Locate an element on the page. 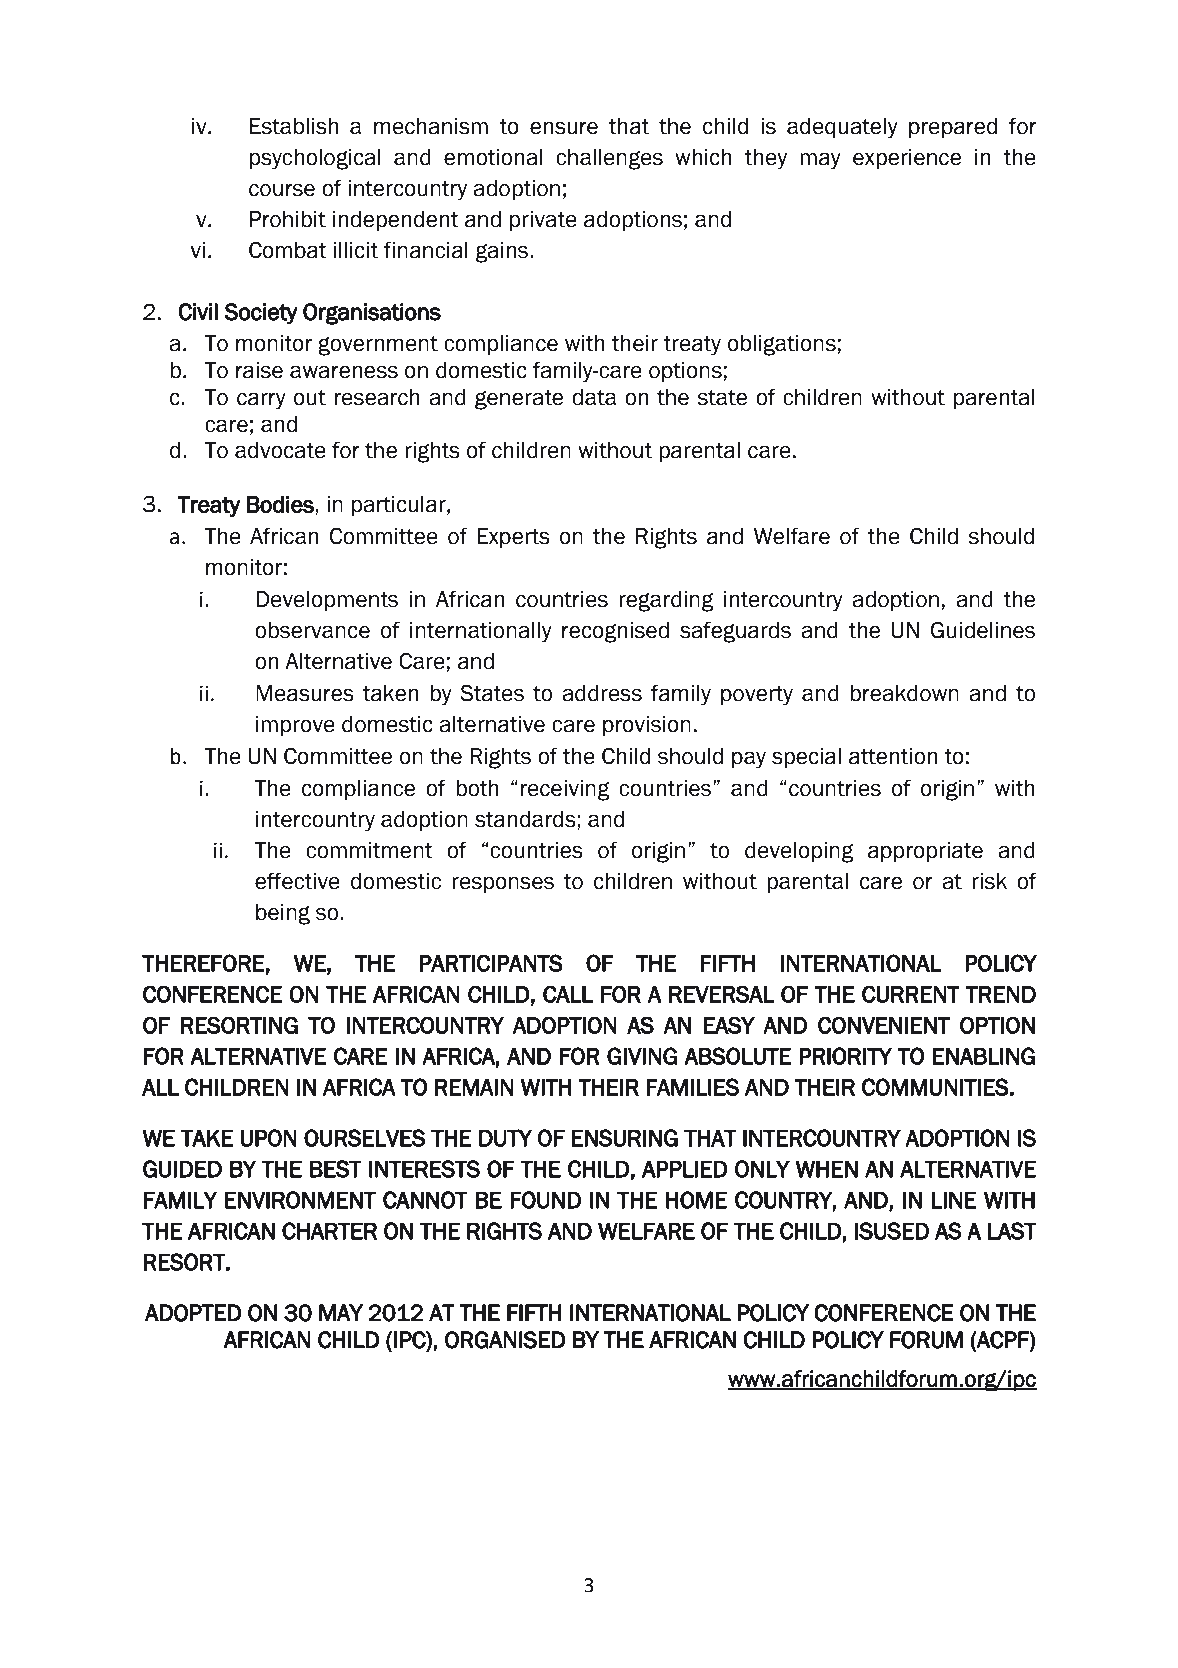  attention is located at coordinates (893, 756).
